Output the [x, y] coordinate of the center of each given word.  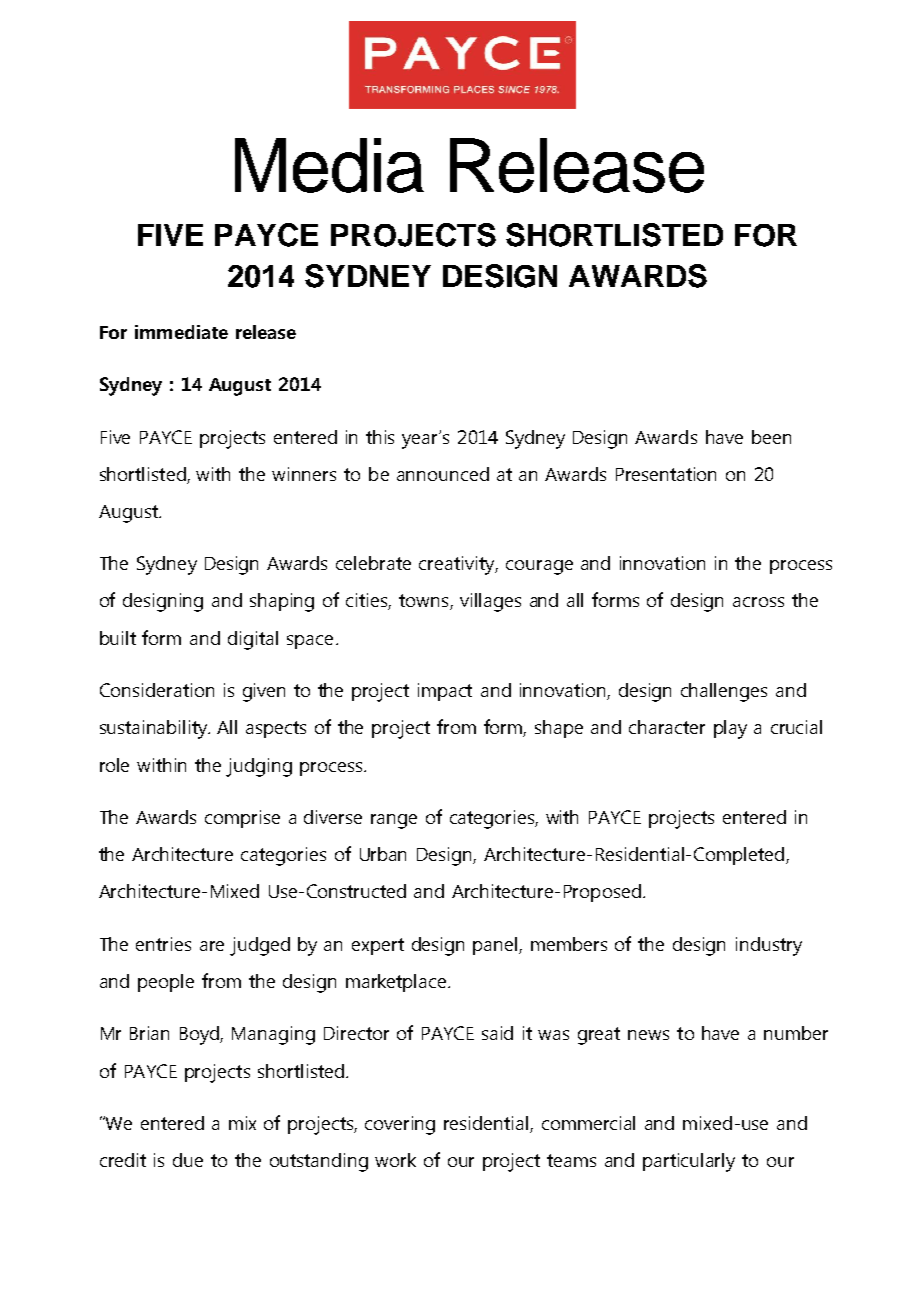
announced [443, 474]
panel [496, 946]
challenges [724, 692]
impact [445, 692]
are [212, 946]
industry [769, 946]
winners [304, 474]
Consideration [157, 690]
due [188, 1160]
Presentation [666, 474]
